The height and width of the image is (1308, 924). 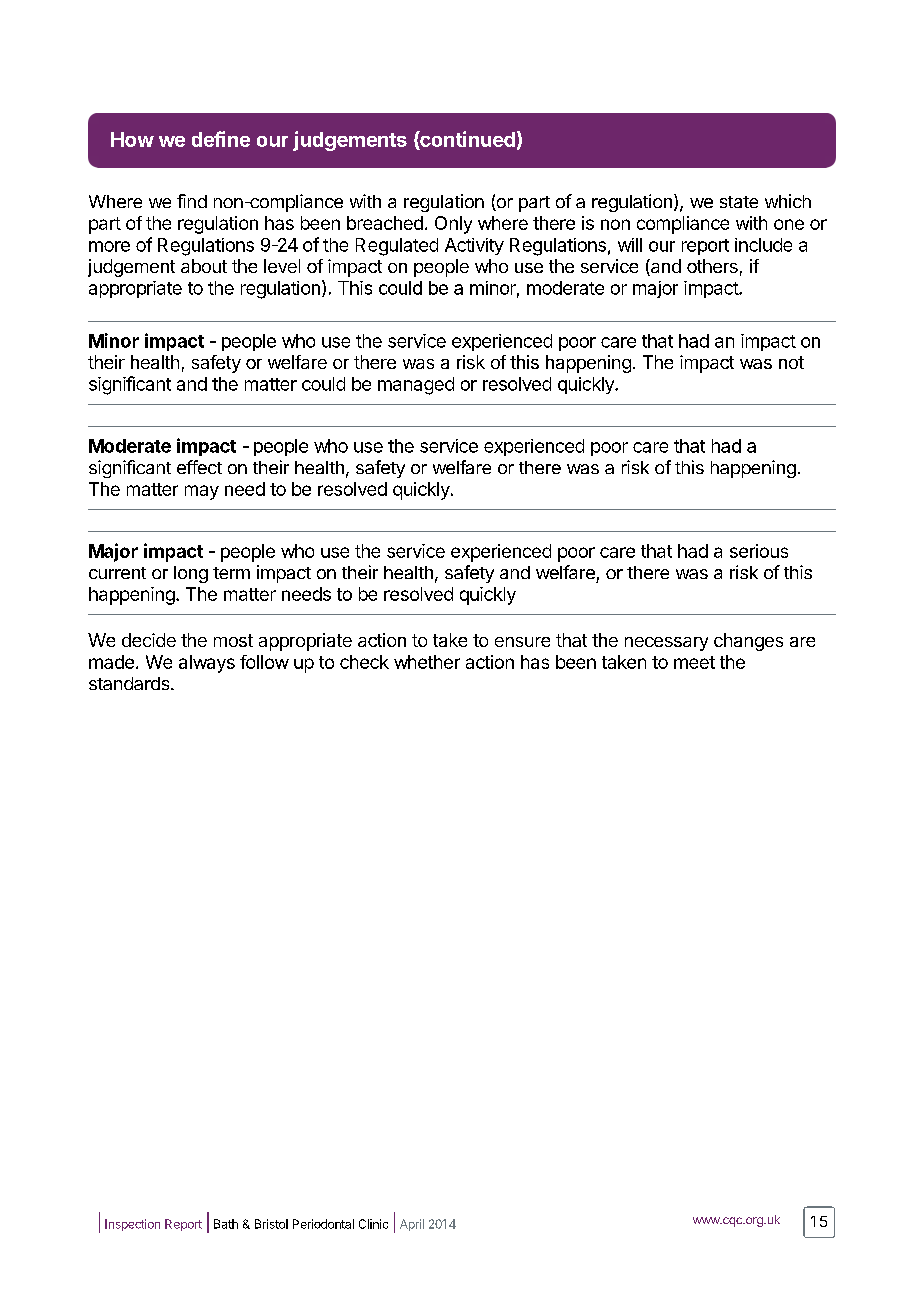 What do you see at coordinates (130, 683) in the image?
I see `standards` at bounding box center [130, 683].
